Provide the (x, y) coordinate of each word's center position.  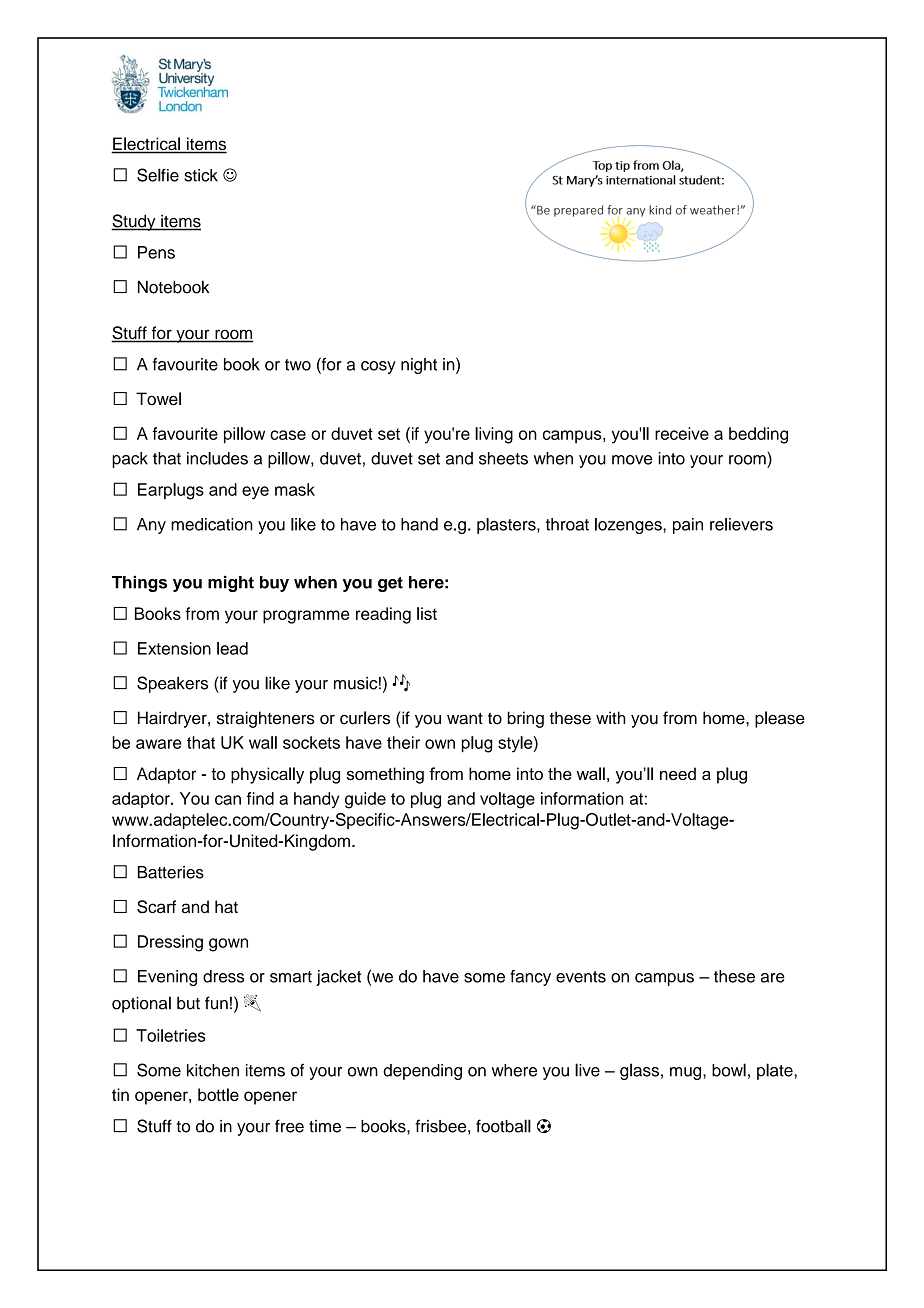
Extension (174, 648)
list (427, 613)
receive (682, 433)
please (780, 719)
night (419, 366)
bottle (218, 1094)
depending (422, 1072)
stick (201, 175)
